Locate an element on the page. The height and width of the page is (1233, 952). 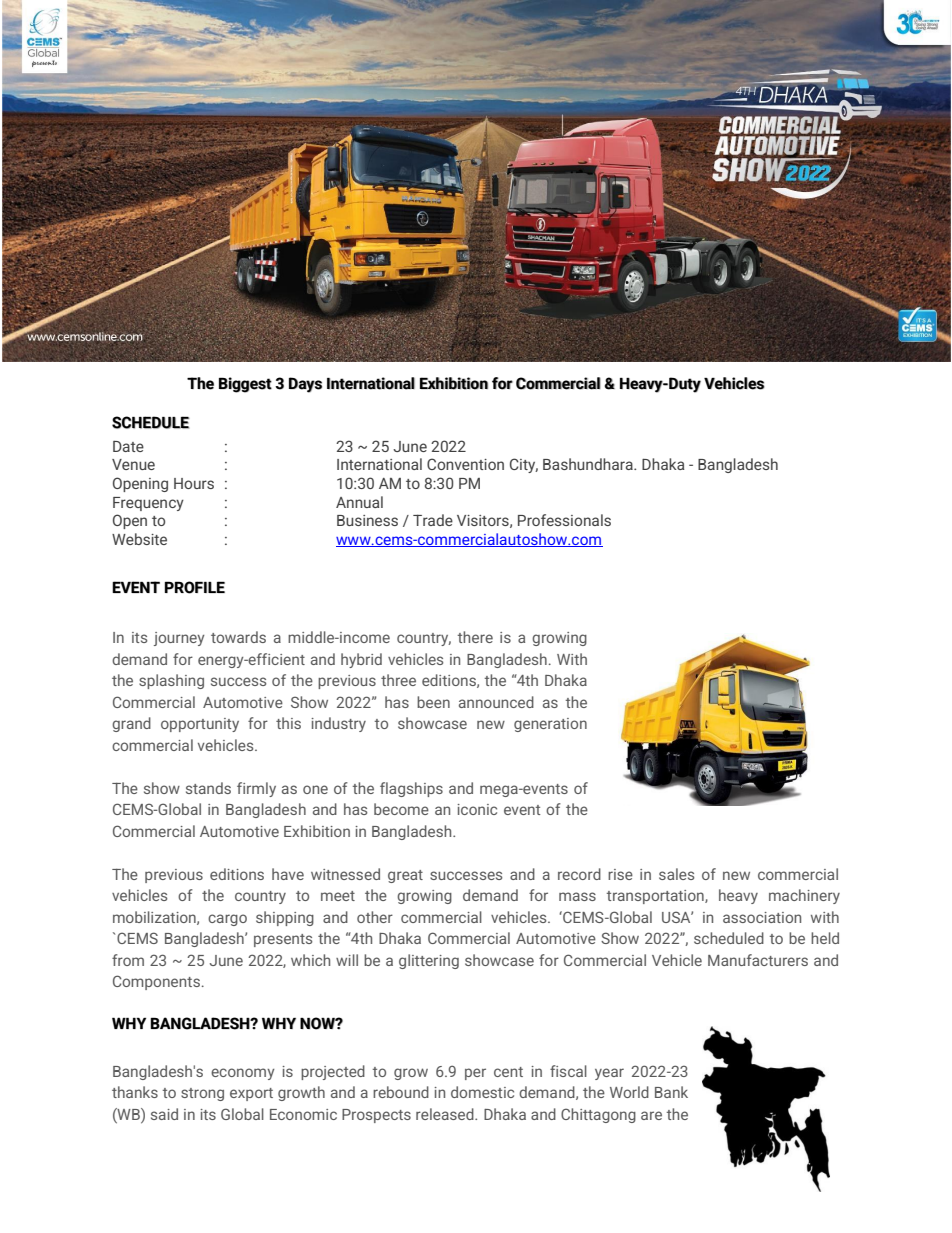
Biggest is located at coordinates (245, 385).
